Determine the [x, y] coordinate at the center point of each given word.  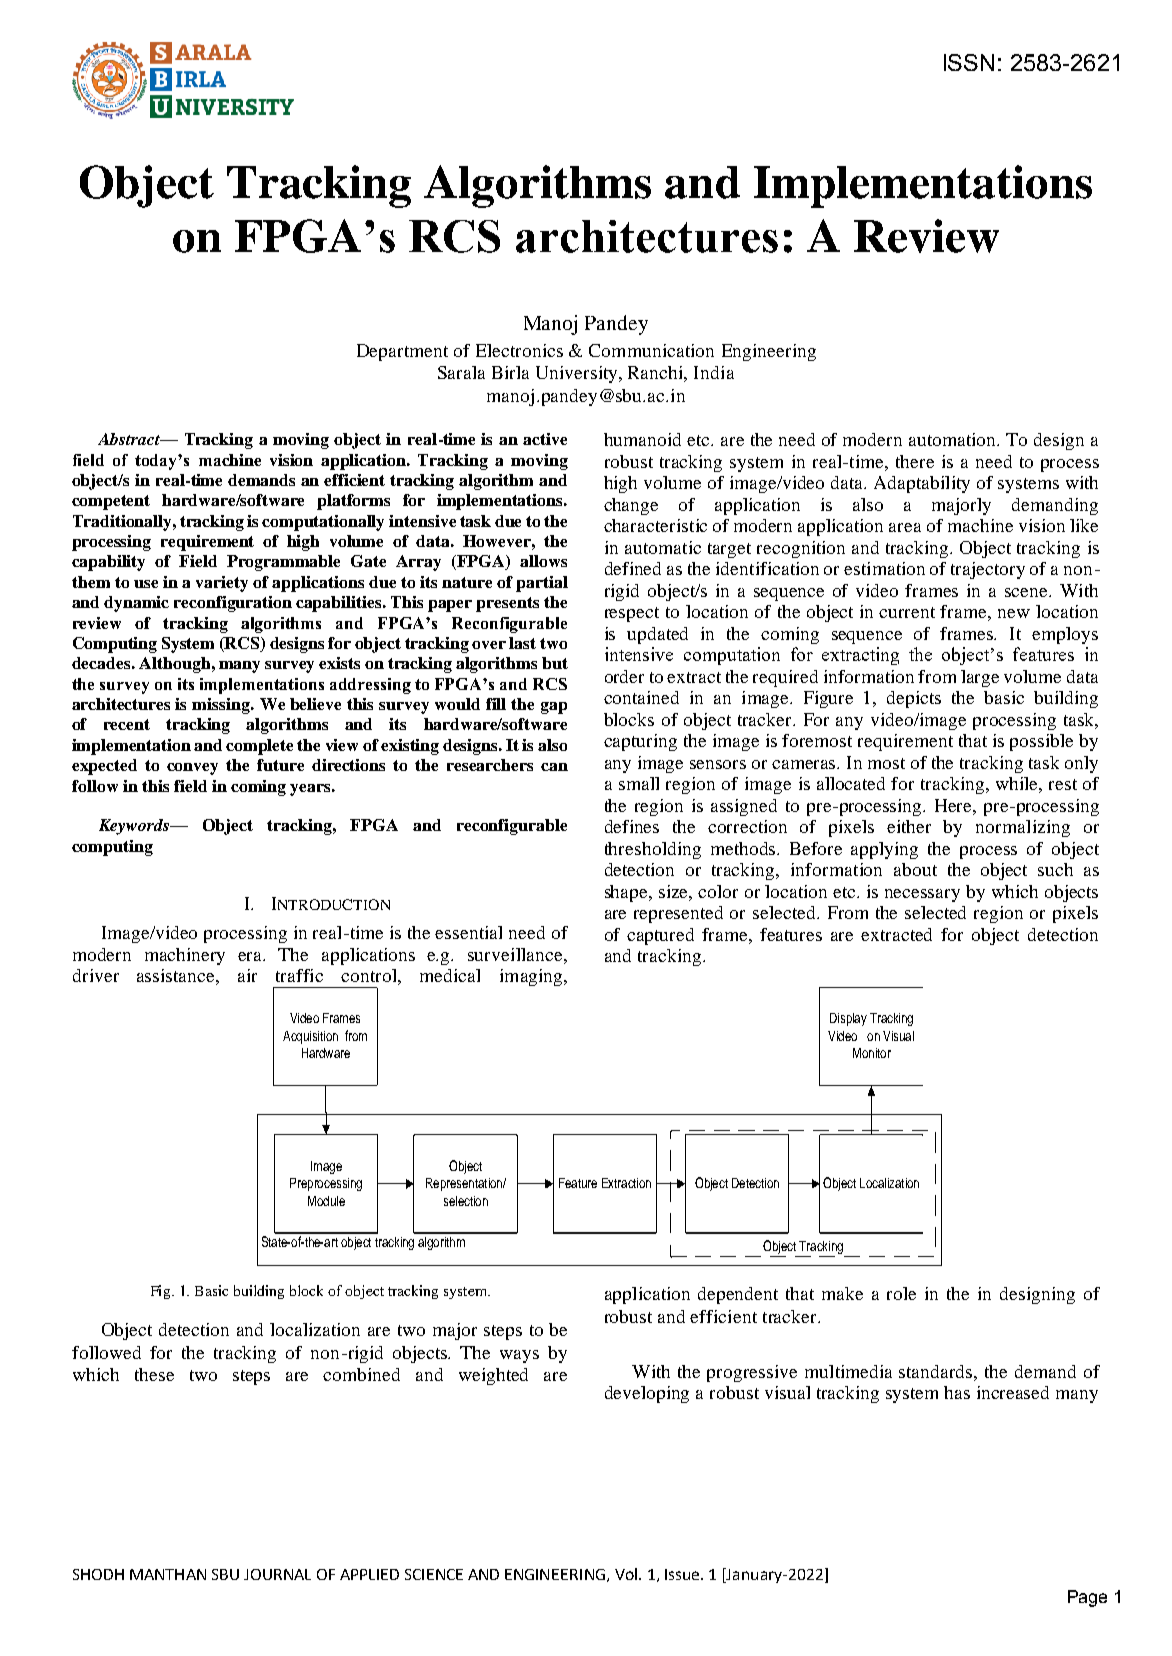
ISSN [969, 62]
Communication [651, 350]
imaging [532, 977]
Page [1087, 1598]
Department [402, 352]
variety [222, 584]
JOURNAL [277, 1574]
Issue [683, 1574]
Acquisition [310, 1037]
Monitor [872, 1053]
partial [542, 584]
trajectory [988, 570]
